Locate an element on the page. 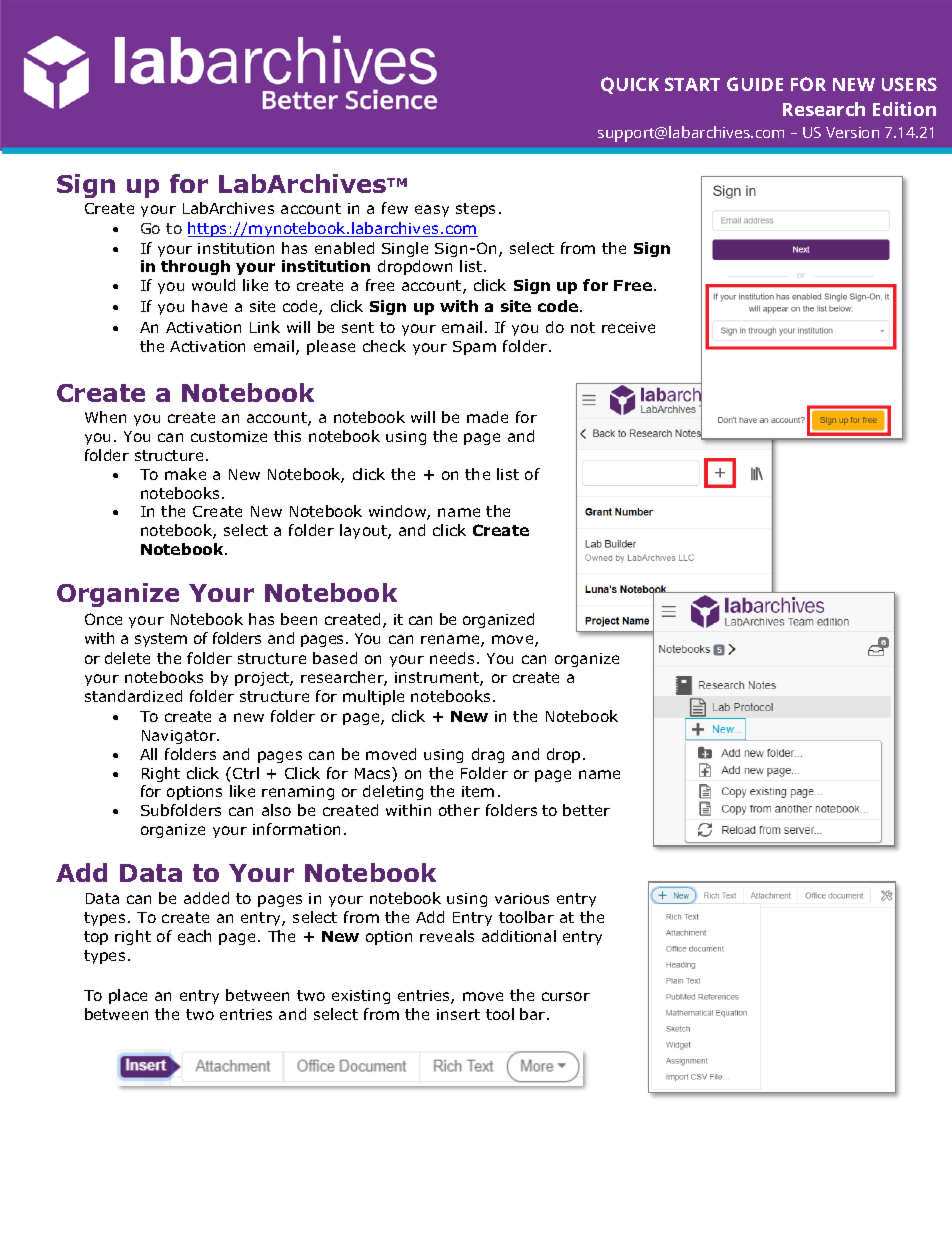 The image size is (952, 1233). place is located at coordinates (128, 996).
